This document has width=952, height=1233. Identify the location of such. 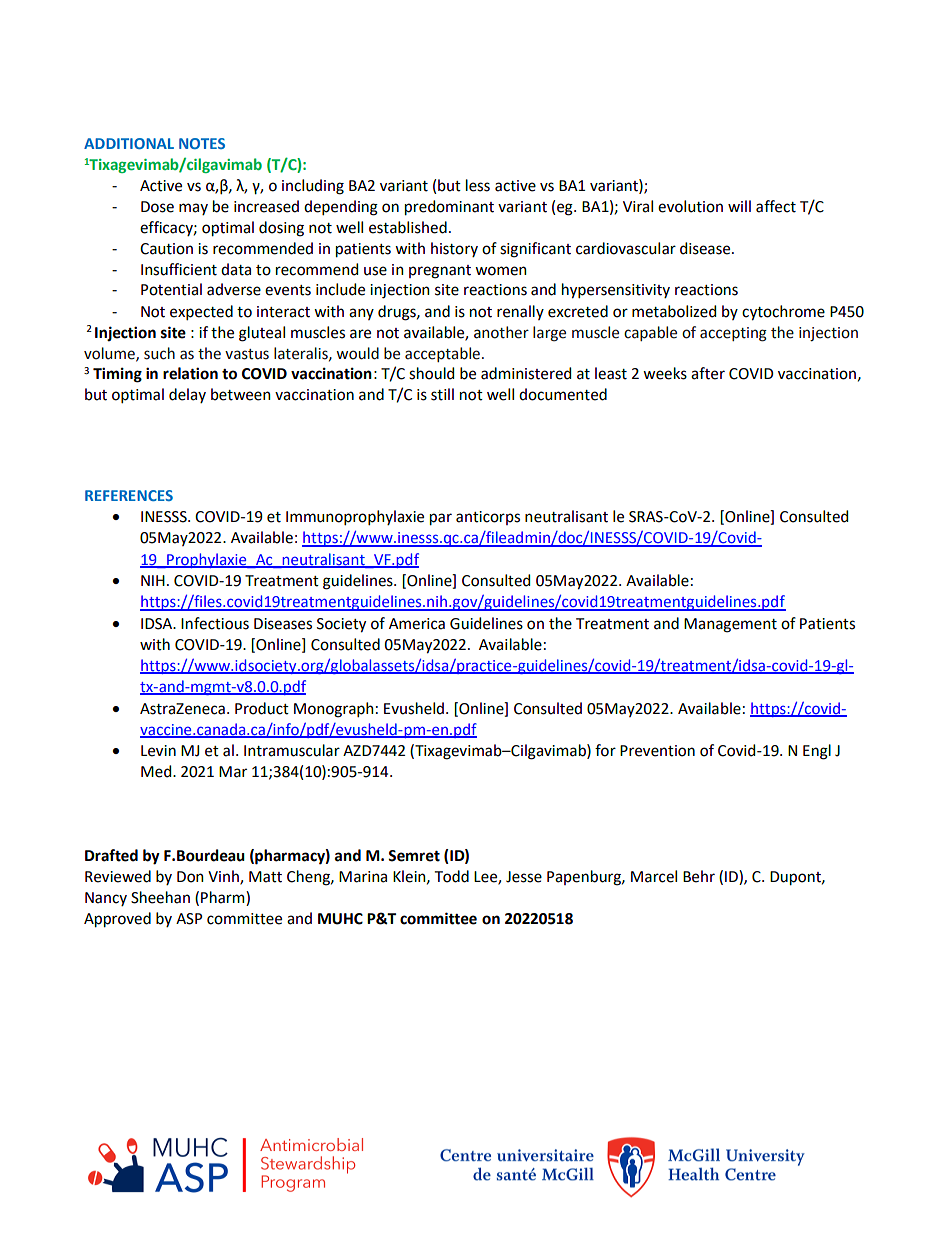
(159, 353).
